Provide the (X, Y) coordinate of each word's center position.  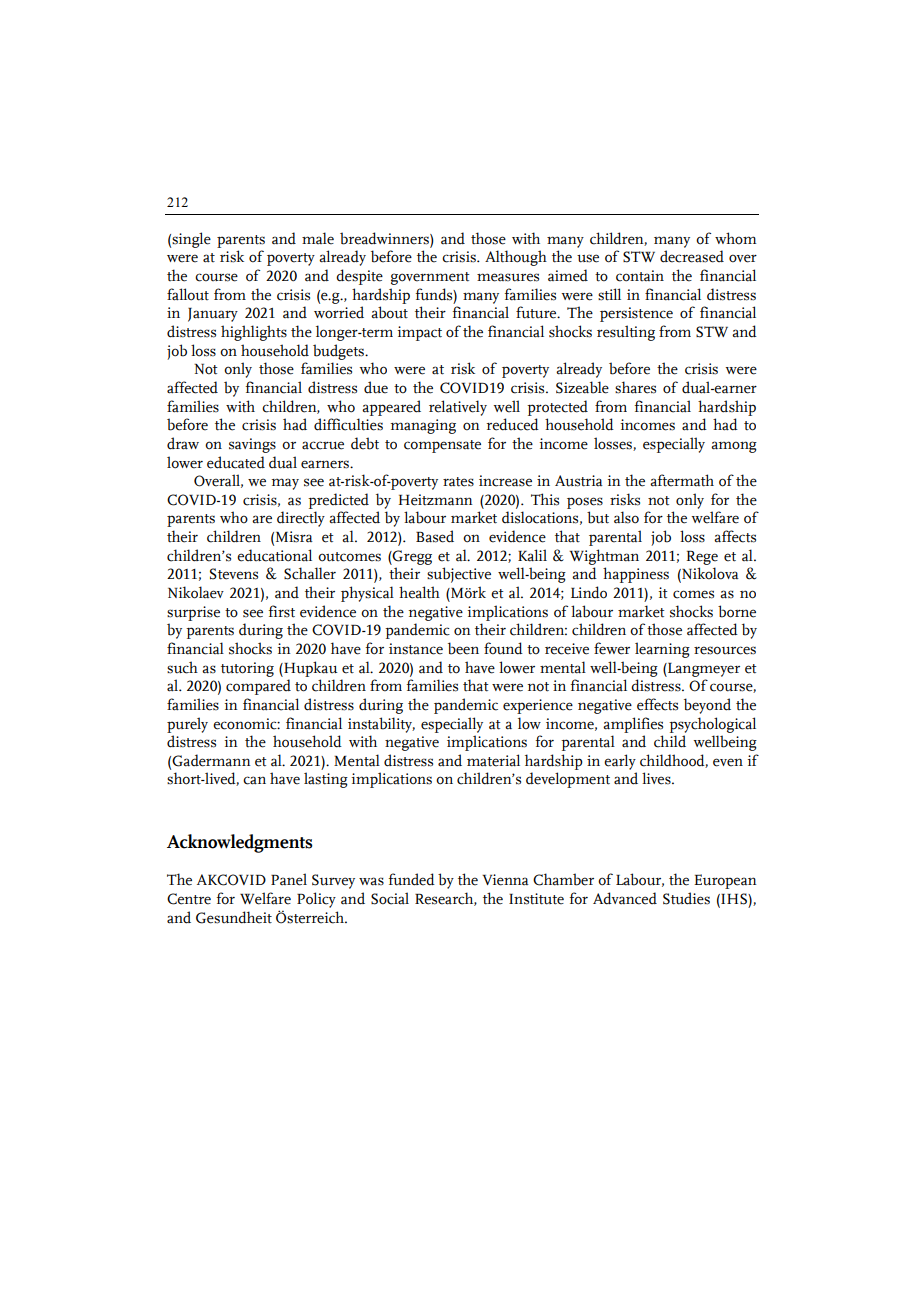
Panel (289, 879)
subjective (459, 575)
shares (635, 387)
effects (657, 704)
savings (252, 445)
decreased (692, 256)
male (318, 238)
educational (274, 555)
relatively (458, 408)
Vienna (505, 880)
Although (516, 258)
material (493, 760)
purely (187, 725)
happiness (636, 575)
